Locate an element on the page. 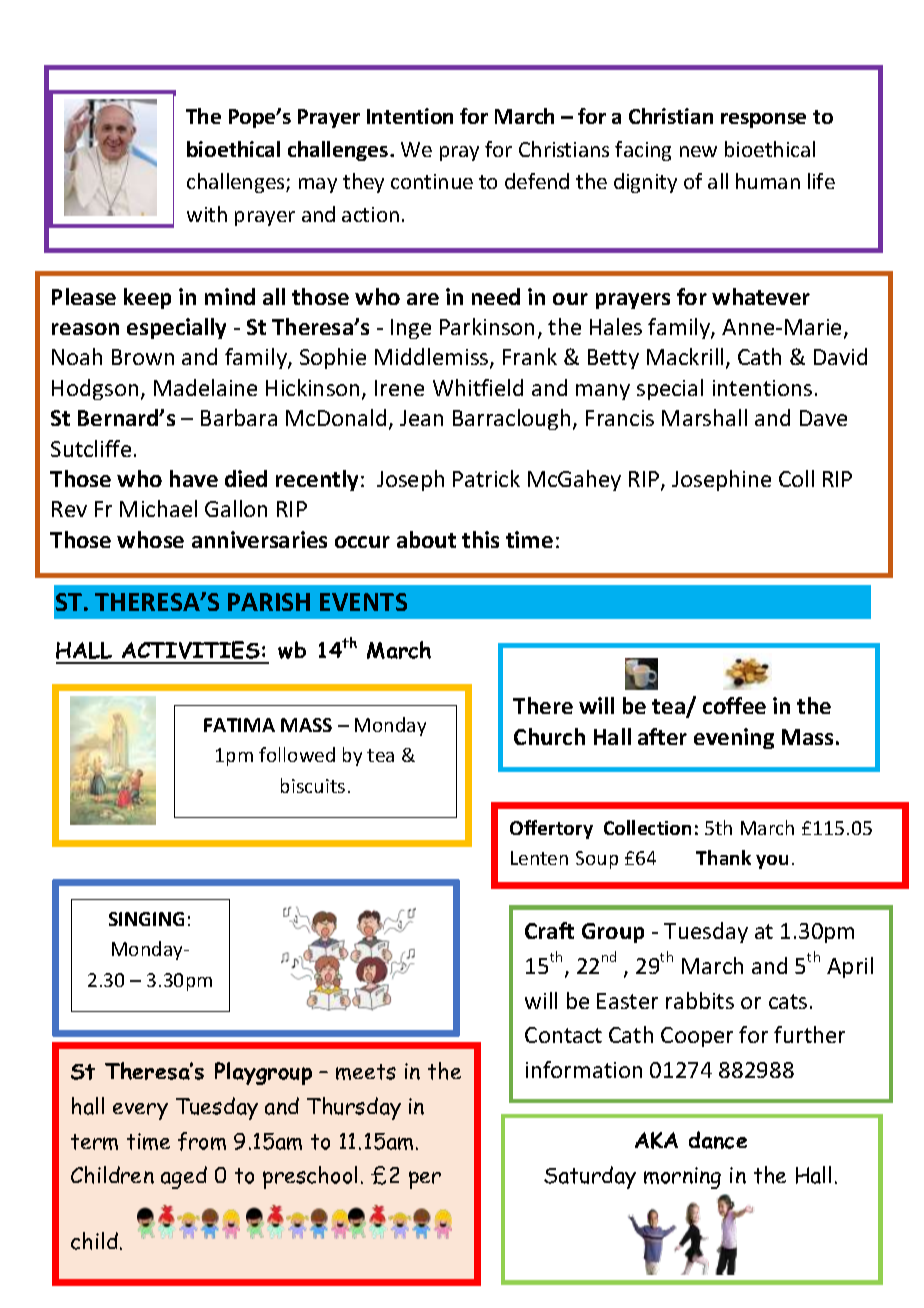 Image resolution: width=924 pixels, height=1308 pixels. EVENTS is located at coordinates (363, 602).
